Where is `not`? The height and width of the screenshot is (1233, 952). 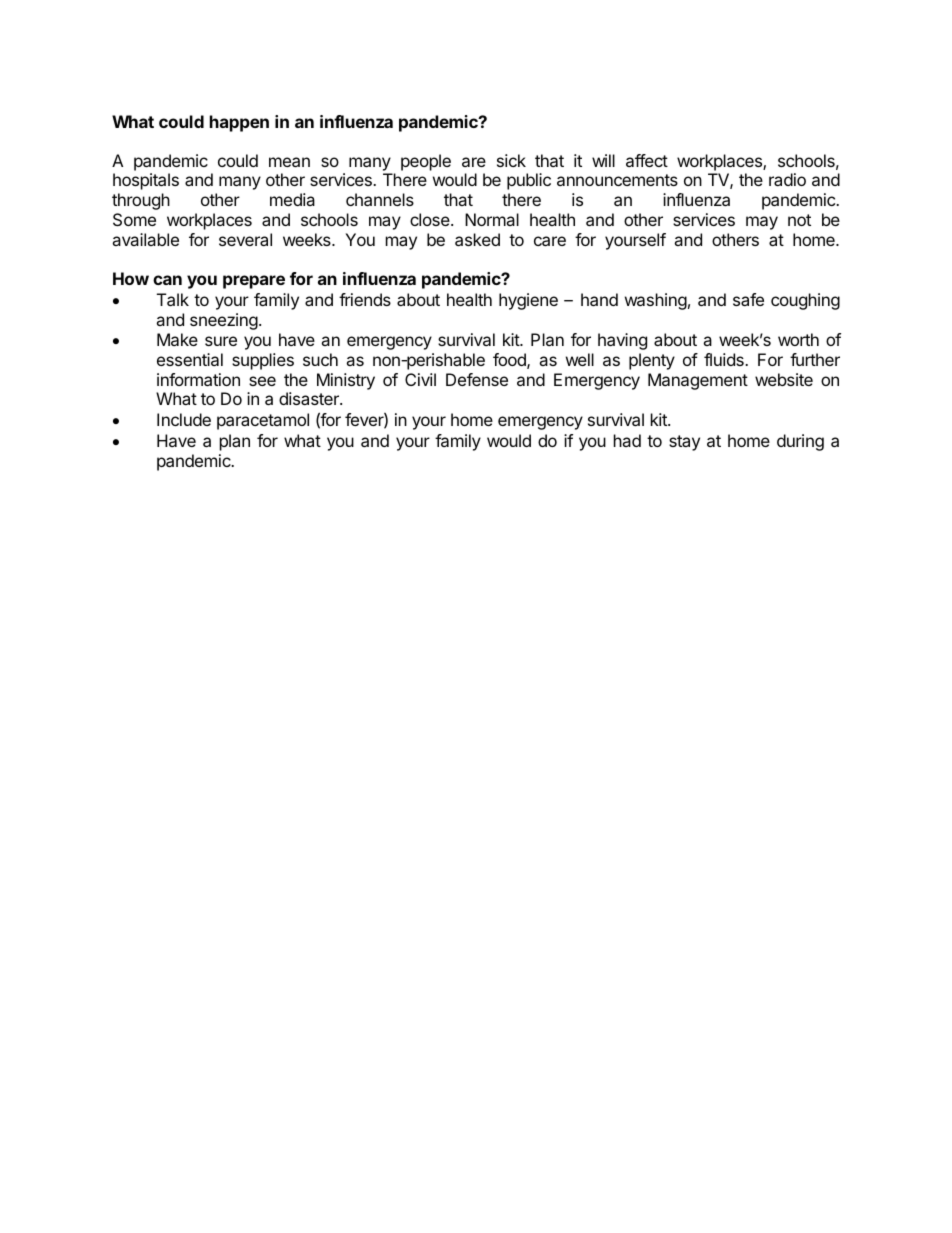
not is located at coordinates (799, 220).
